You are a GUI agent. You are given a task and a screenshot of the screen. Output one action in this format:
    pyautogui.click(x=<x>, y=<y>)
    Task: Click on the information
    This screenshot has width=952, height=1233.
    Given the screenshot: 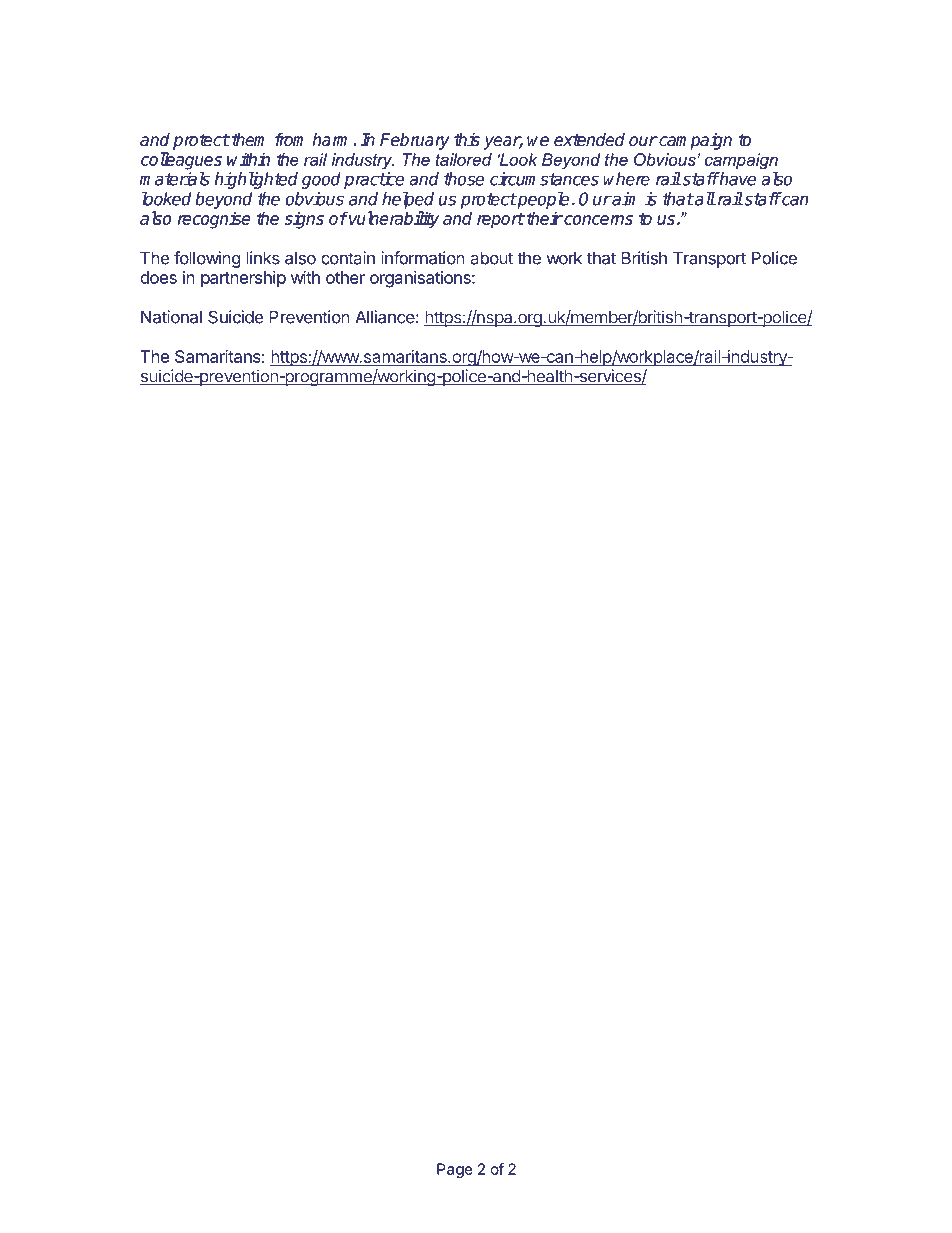 What is the action you would take?
    pyautogui.click(x=423, y=258)
